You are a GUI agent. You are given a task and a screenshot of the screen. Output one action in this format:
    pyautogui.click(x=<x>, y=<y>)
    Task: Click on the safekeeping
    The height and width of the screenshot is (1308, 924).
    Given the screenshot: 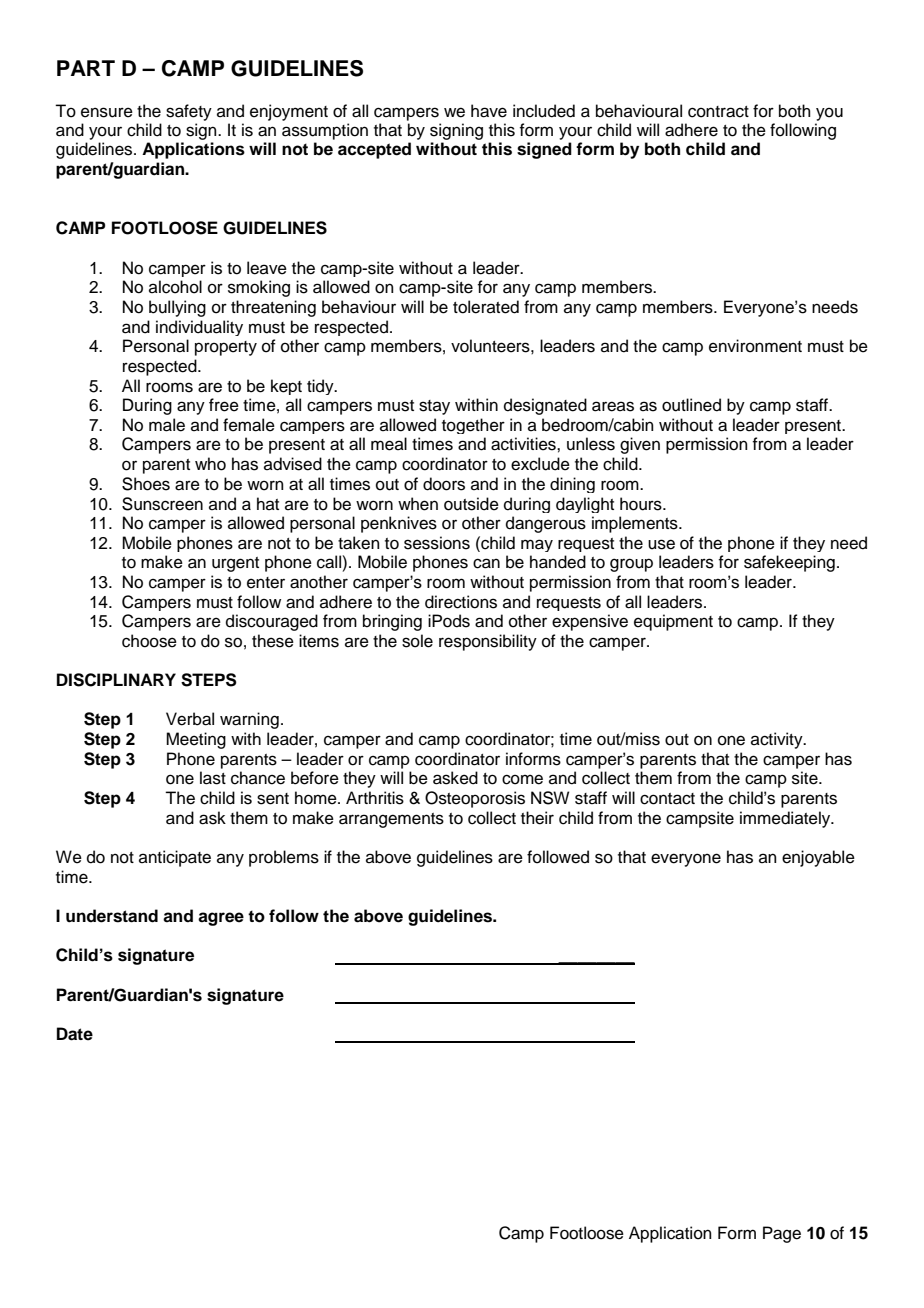 What is the action you would take?
    pyautogui.click(x=789, y=563)
